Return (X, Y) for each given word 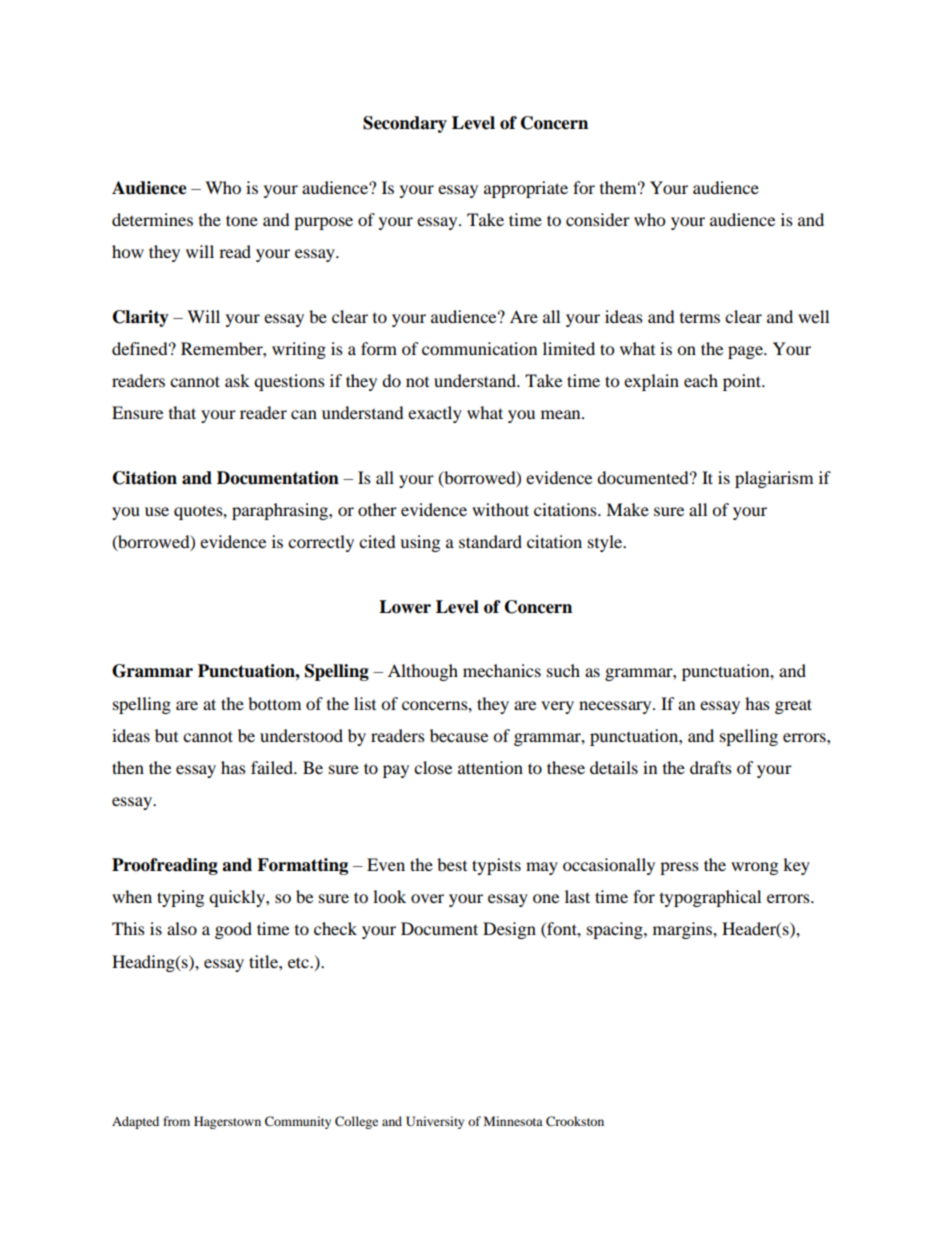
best (452, 864)
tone (242, 220)
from (176, 1121)
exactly (435, 414)
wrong (754, 868)
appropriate (526, 189)
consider (598, 219)
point (743, 382)
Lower (405, 607)
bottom (274, 703)
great (793, 706)
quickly (238, 898)
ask (237, 380)
